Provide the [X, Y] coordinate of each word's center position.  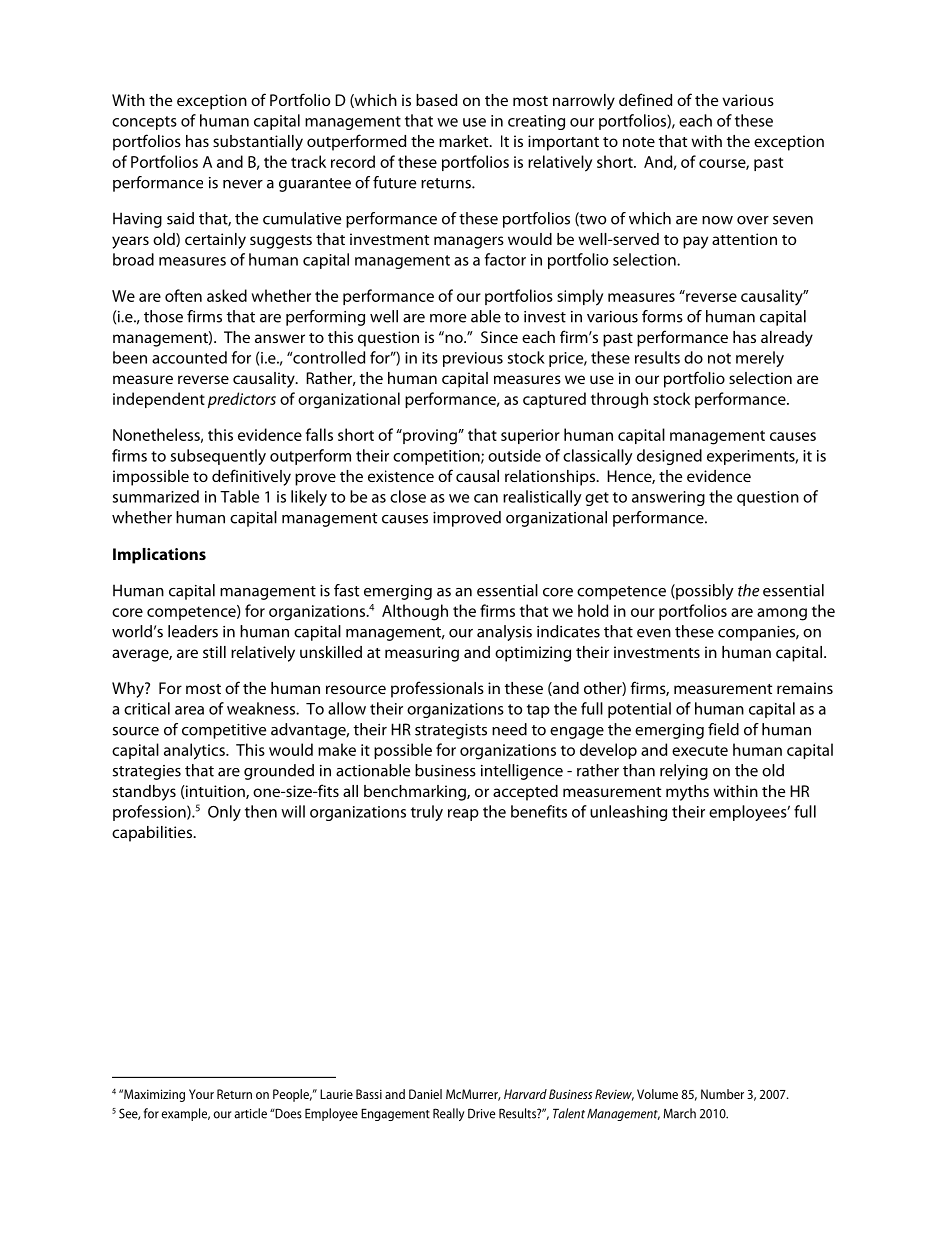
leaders [193, 631]
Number [722, 1094]
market [465, 141]
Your [201, 1094]
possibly [704, 592]
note [639, 142]
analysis [504, 633]
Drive [481, 1113]
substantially [258, 143]
